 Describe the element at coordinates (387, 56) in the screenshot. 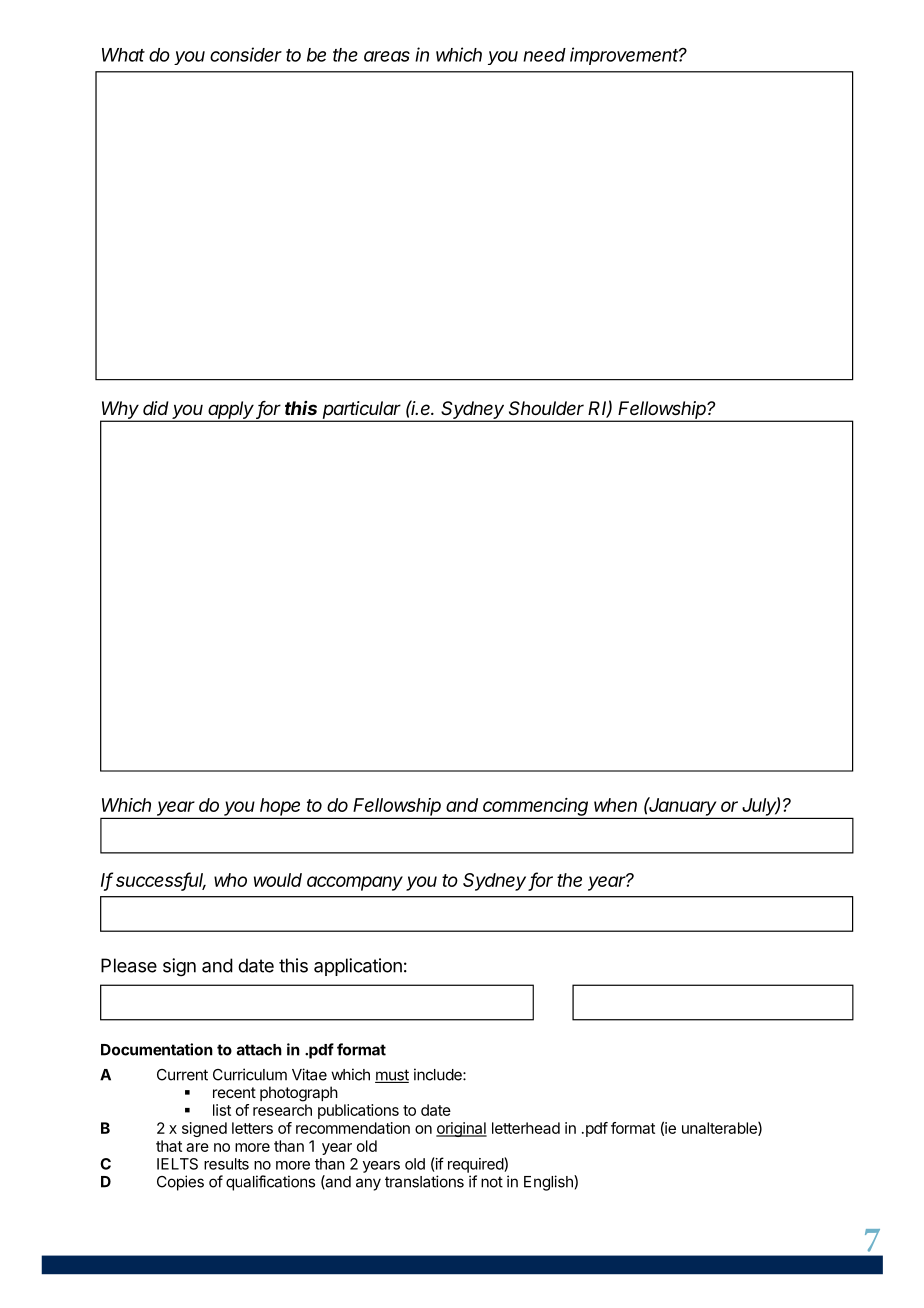

I see `areas` at that location.
